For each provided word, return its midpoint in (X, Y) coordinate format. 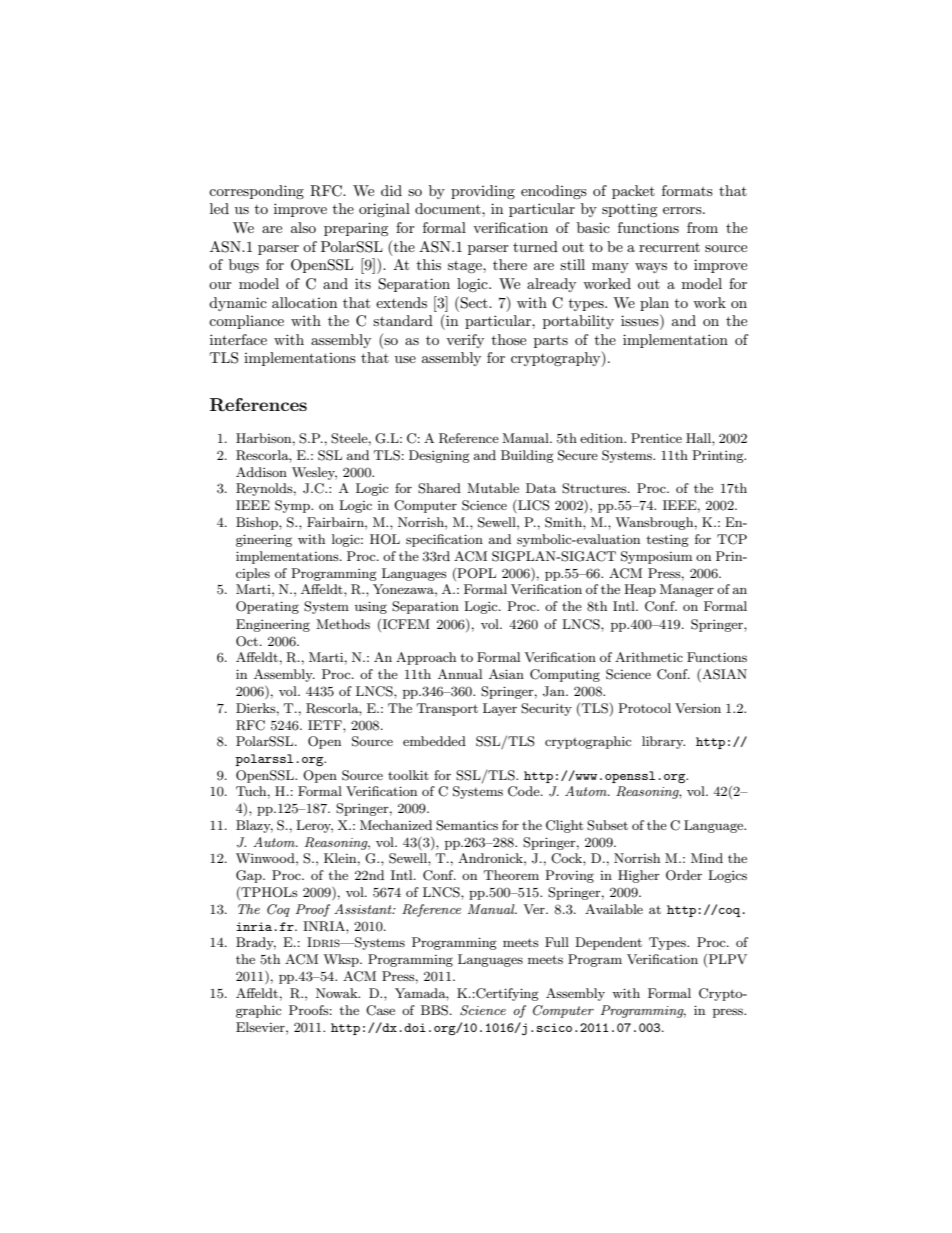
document (449, 208)
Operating (267, 607)
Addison (261, 472)
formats (687, 190)
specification (444, 540)
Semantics (467, 825)
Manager (687, 590)
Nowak (338, 993)
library (663, 742)
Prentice (656, 438)
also (303, 227)
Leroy (314, 826)
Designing (439, 456)
